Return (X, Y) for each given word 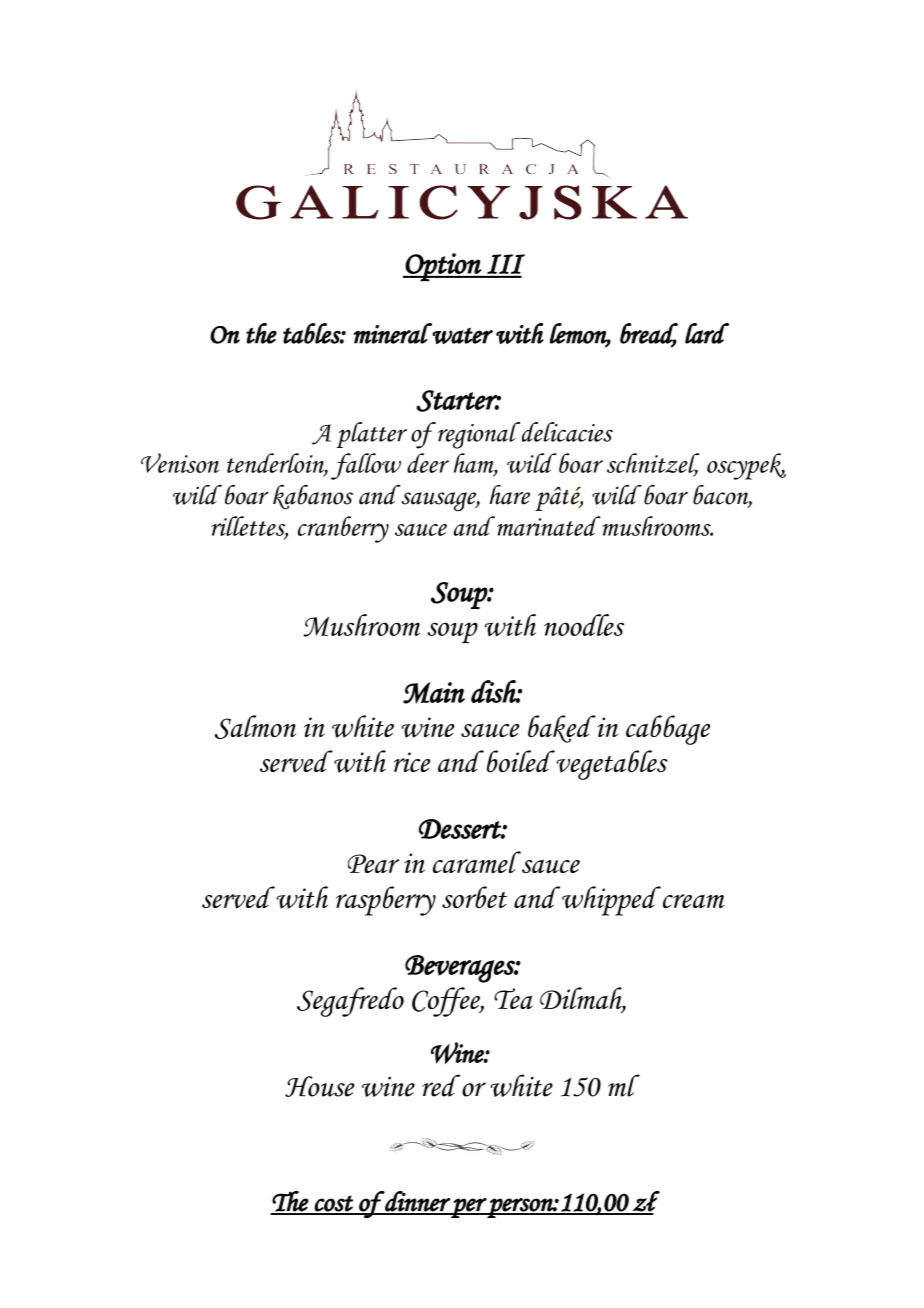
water (462, 335)
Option (443, 267)
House (319, 1086)
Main (434, 693)
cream (694, 901)
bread (649, 334)
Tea (513, 998)
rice (412, 762)
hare (509, 494)
